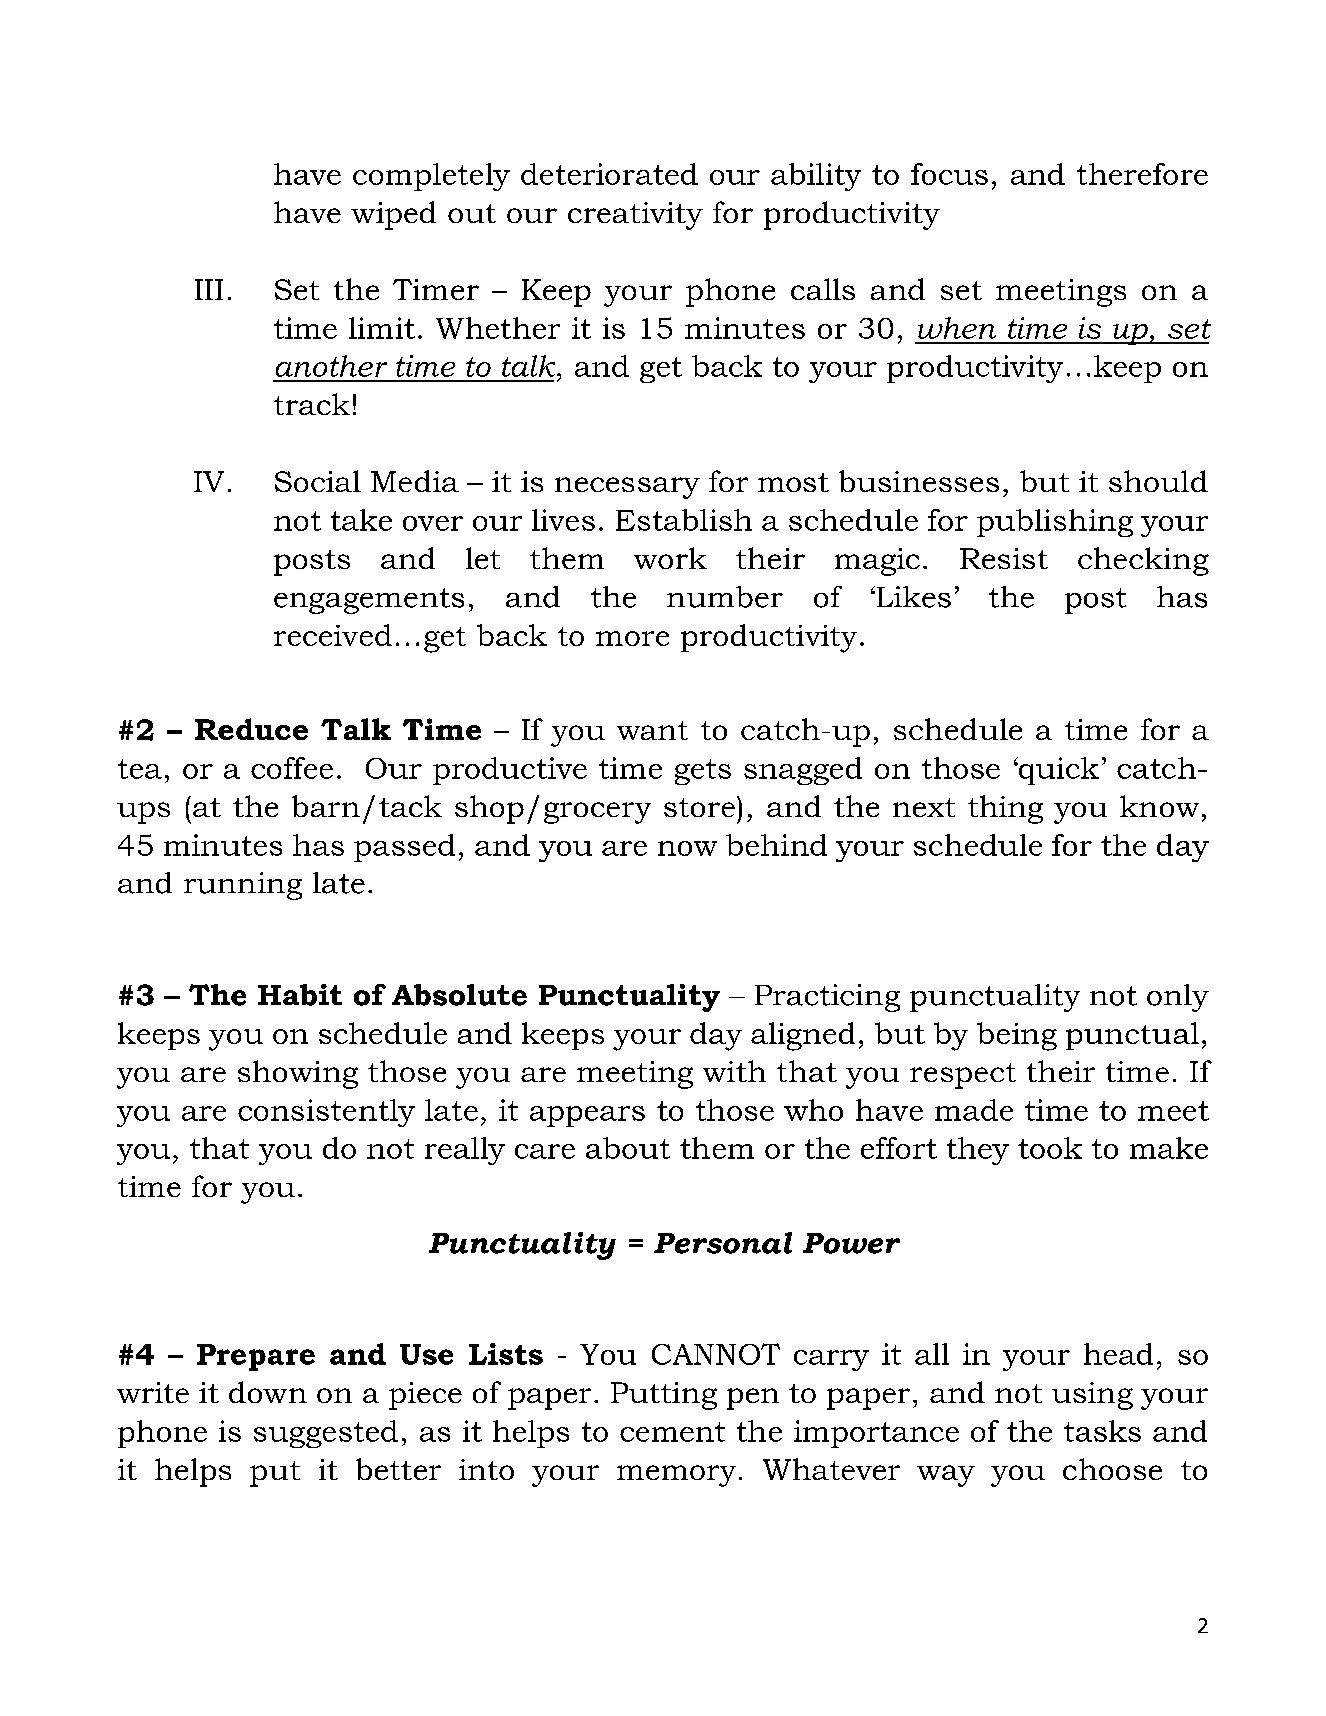 Image resolution: width=1326 pixels, height=1716 pixels. I want to click on Habit, so click(300, 995).
